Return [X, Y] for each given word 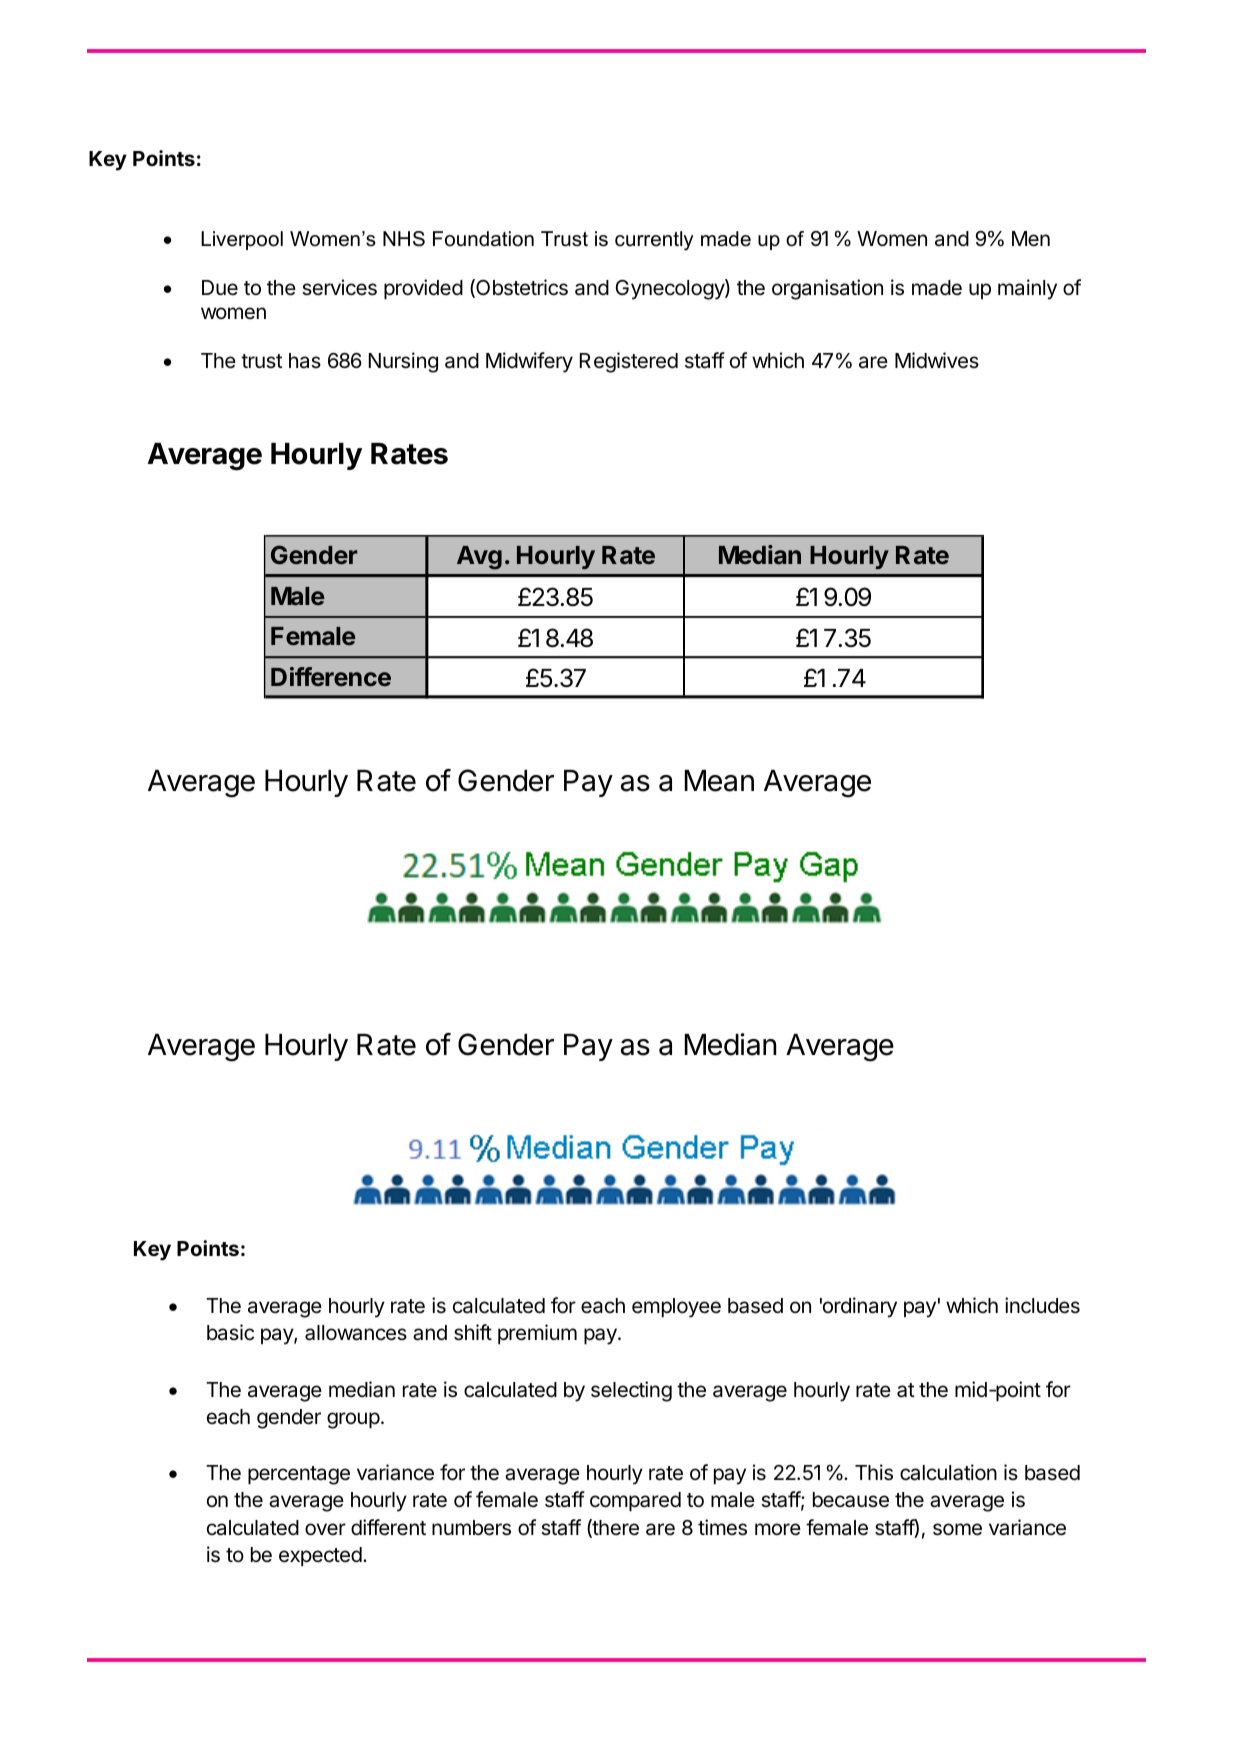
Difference [331, 676]
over [325, 1529]
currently [654, 241]
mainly [1027, 289]
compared [635, 1502]
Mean [719, 781]
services [339, 287]
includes [1042, 1305]
